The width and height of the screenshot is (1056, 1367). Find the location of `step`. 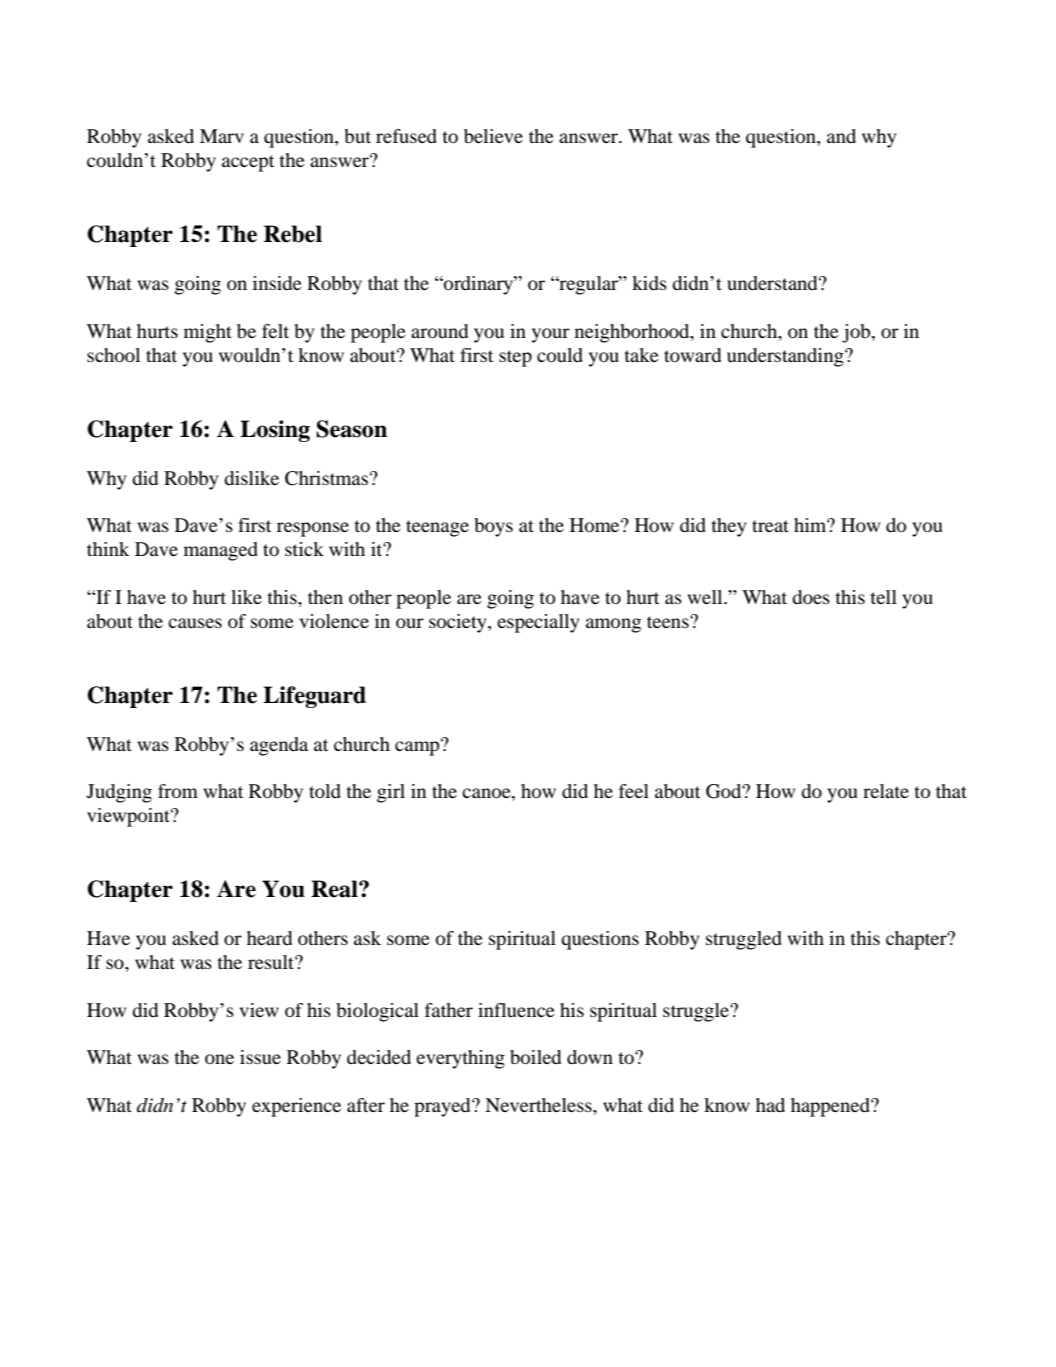

step is located at coordinates (515, 358).
